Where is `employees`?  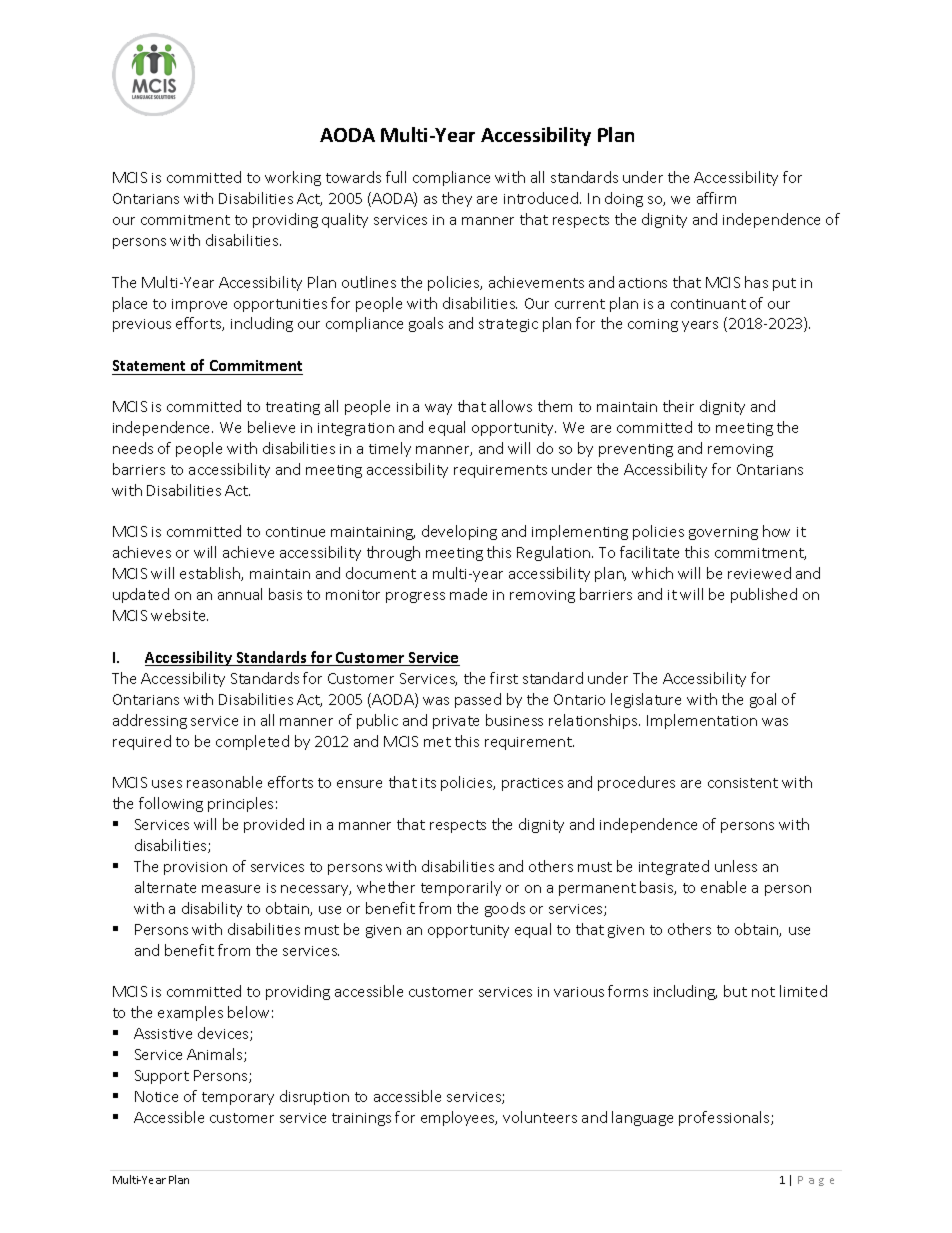 employees is located at coordinates (459, 1118).
